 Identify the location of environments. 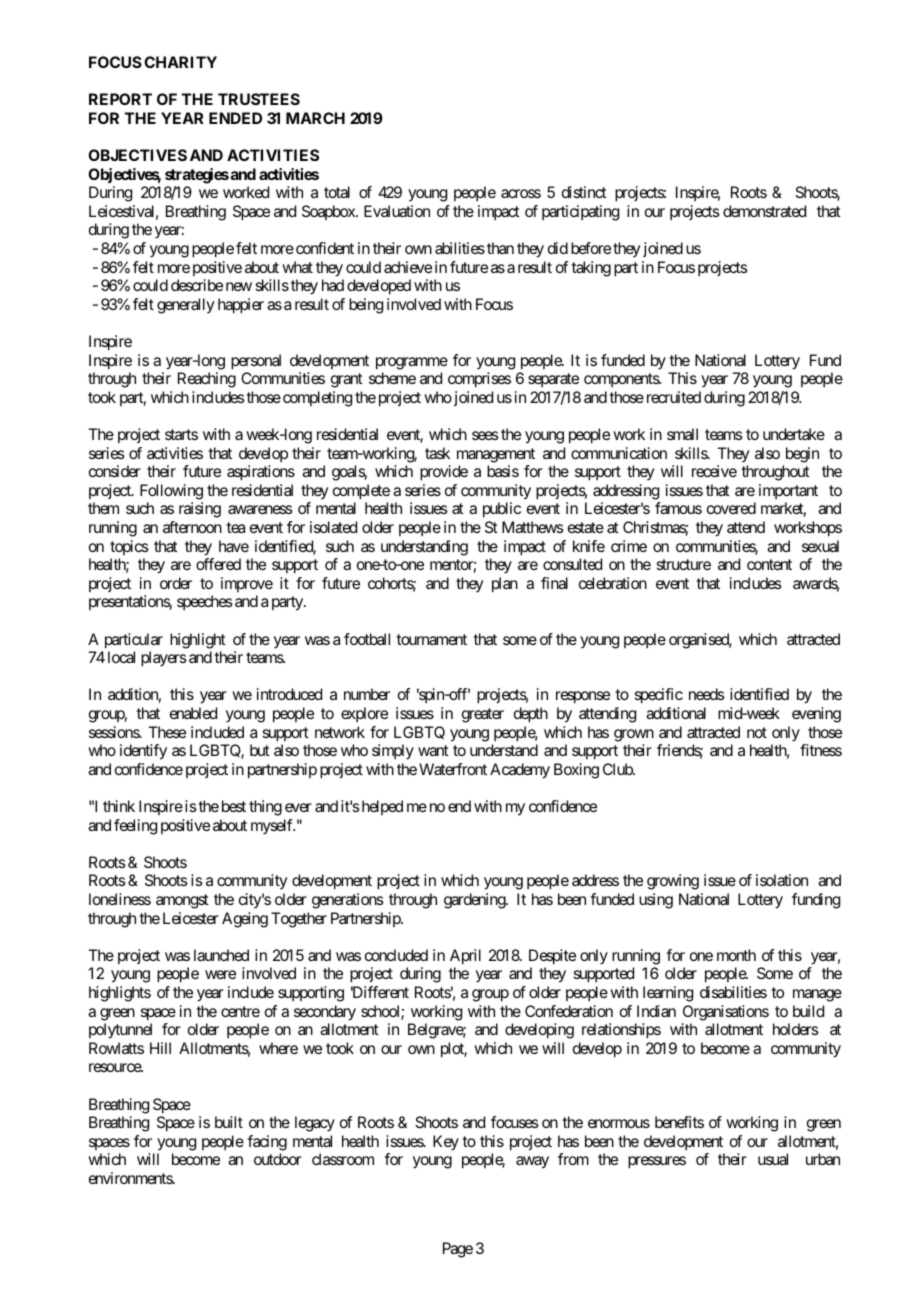
(131, 1178).
